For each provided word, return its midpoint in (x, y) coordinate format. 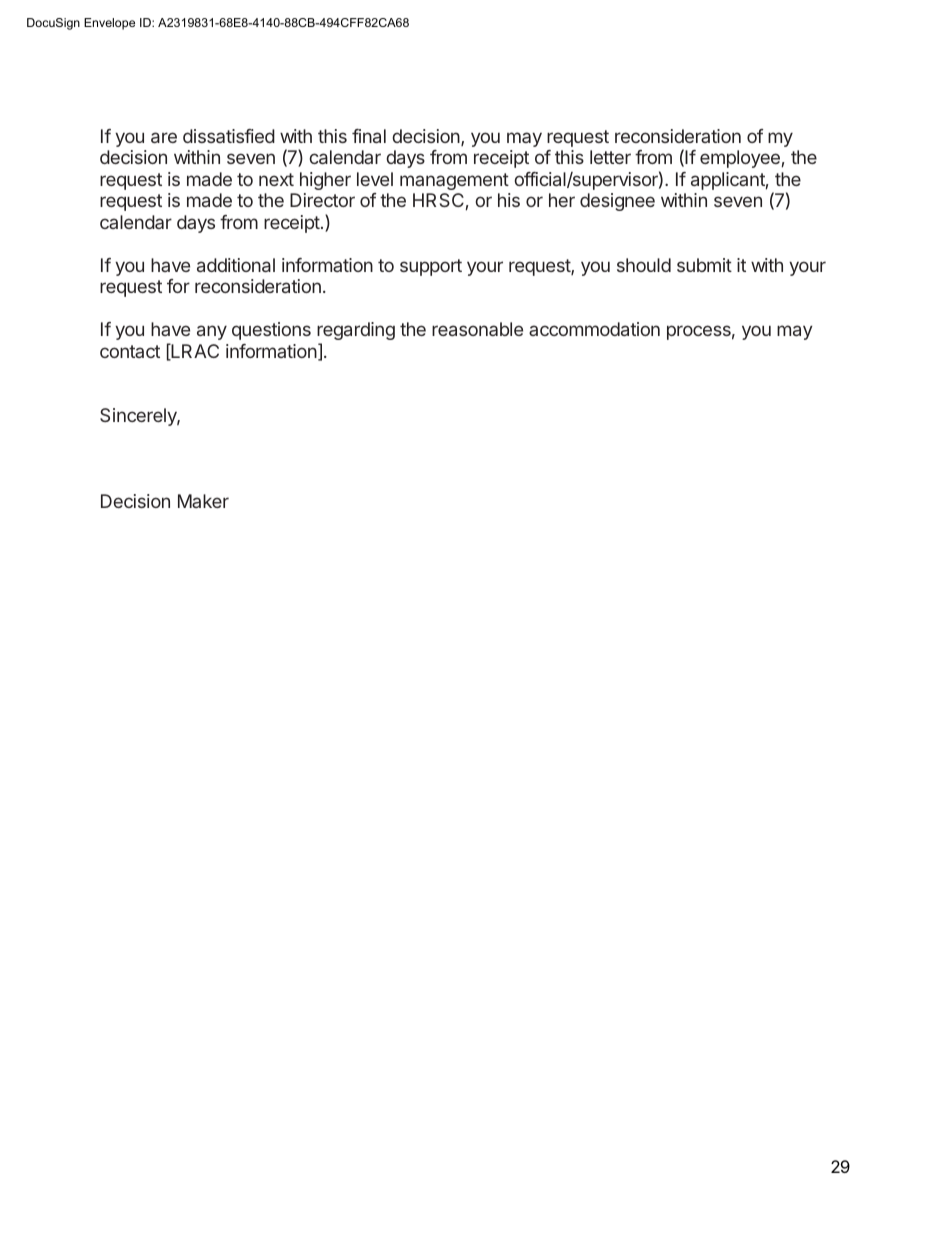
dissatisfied (229, 136)
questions (271, 331)
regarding (356, 331)
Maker (203, 501)
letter (610, 157)
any (212, 332)
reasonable (477, 329)
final (369, 136)
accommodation (594, 329)
